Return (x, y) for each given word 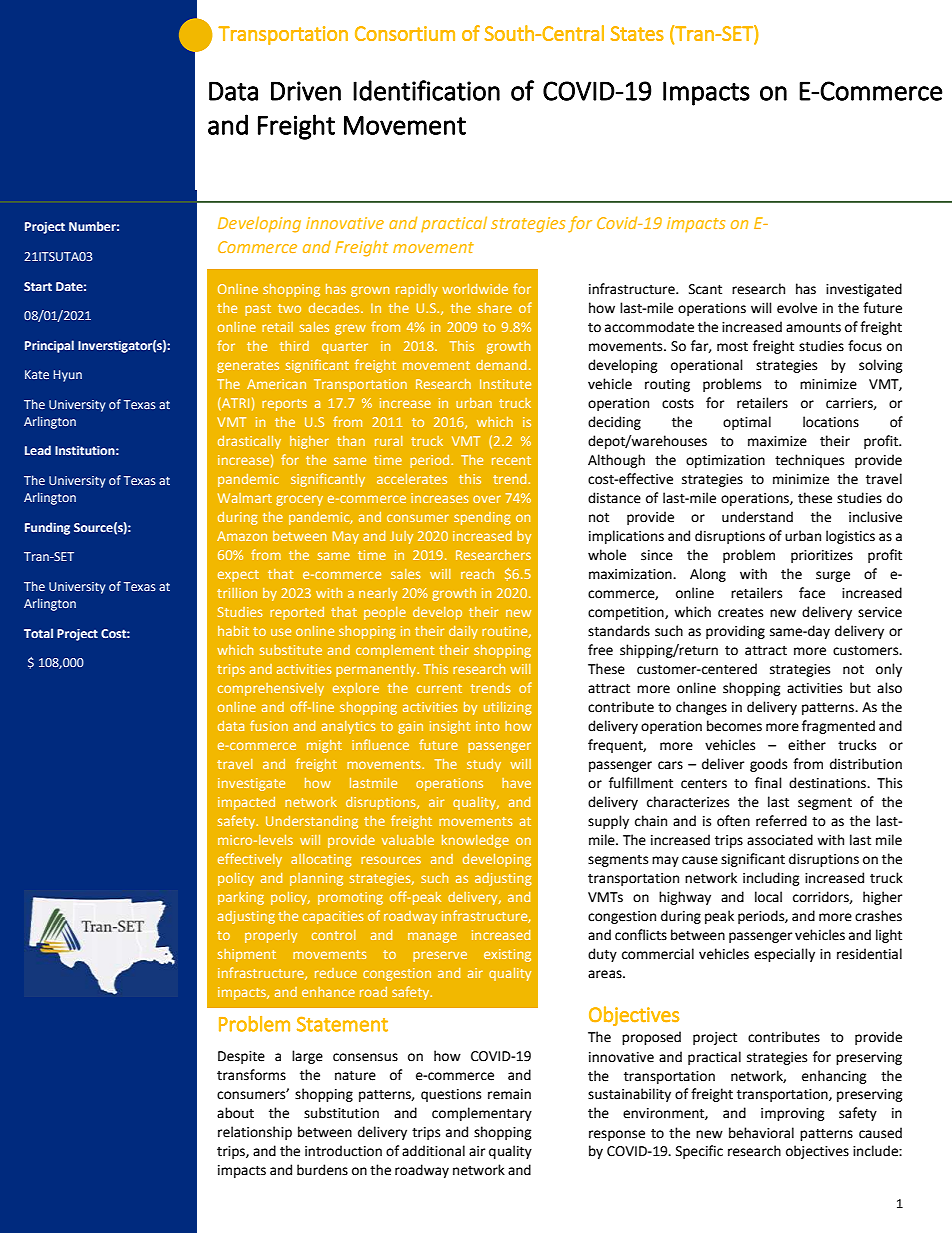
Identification (426, 90)
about (235, 1113)
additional (433, 1151)
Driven (306, 91)
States (637, 33)
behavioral (761, 1133)
